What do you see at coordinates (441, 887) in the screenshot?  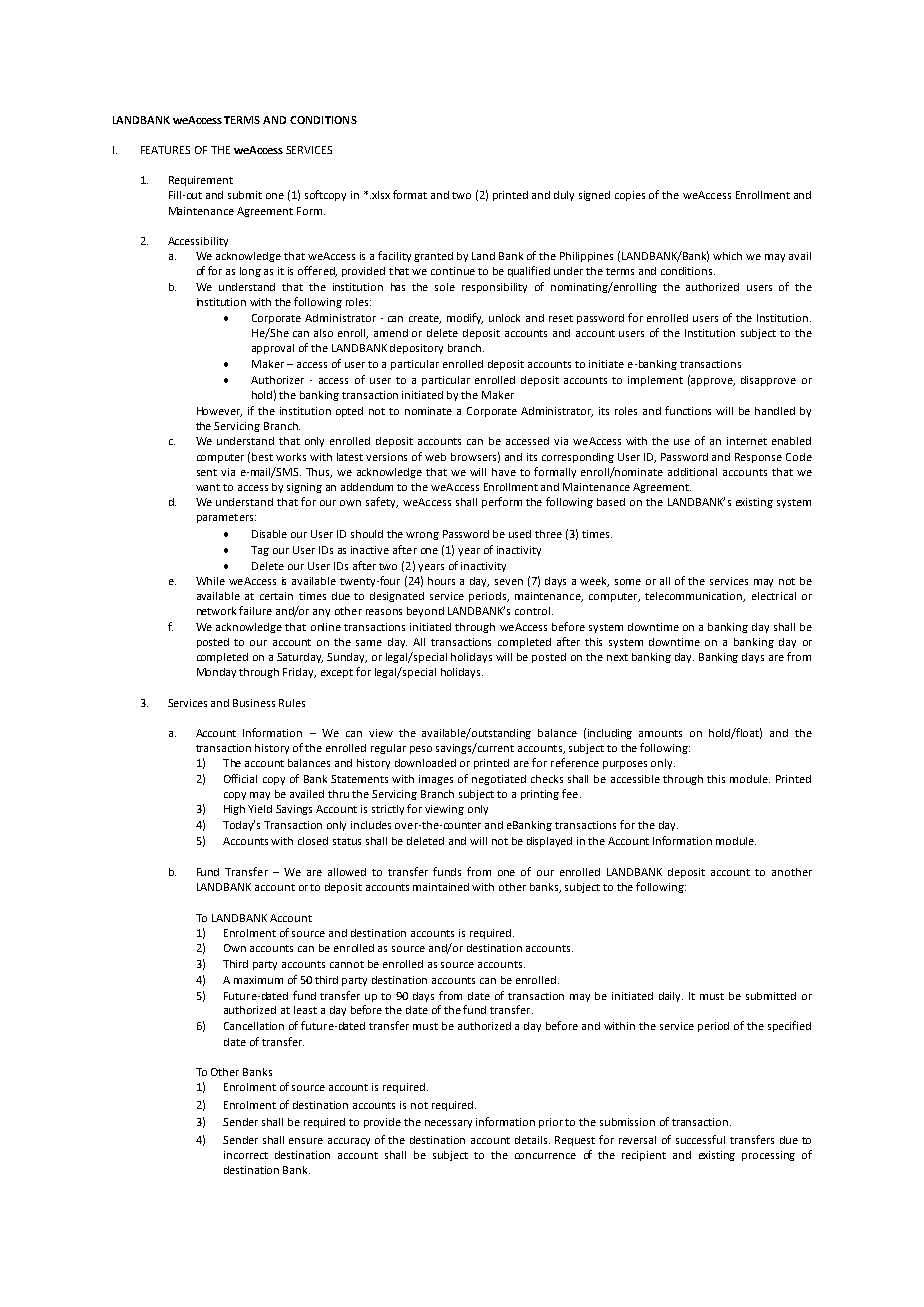 I see `maintained` at bounding box center [441, 887].
